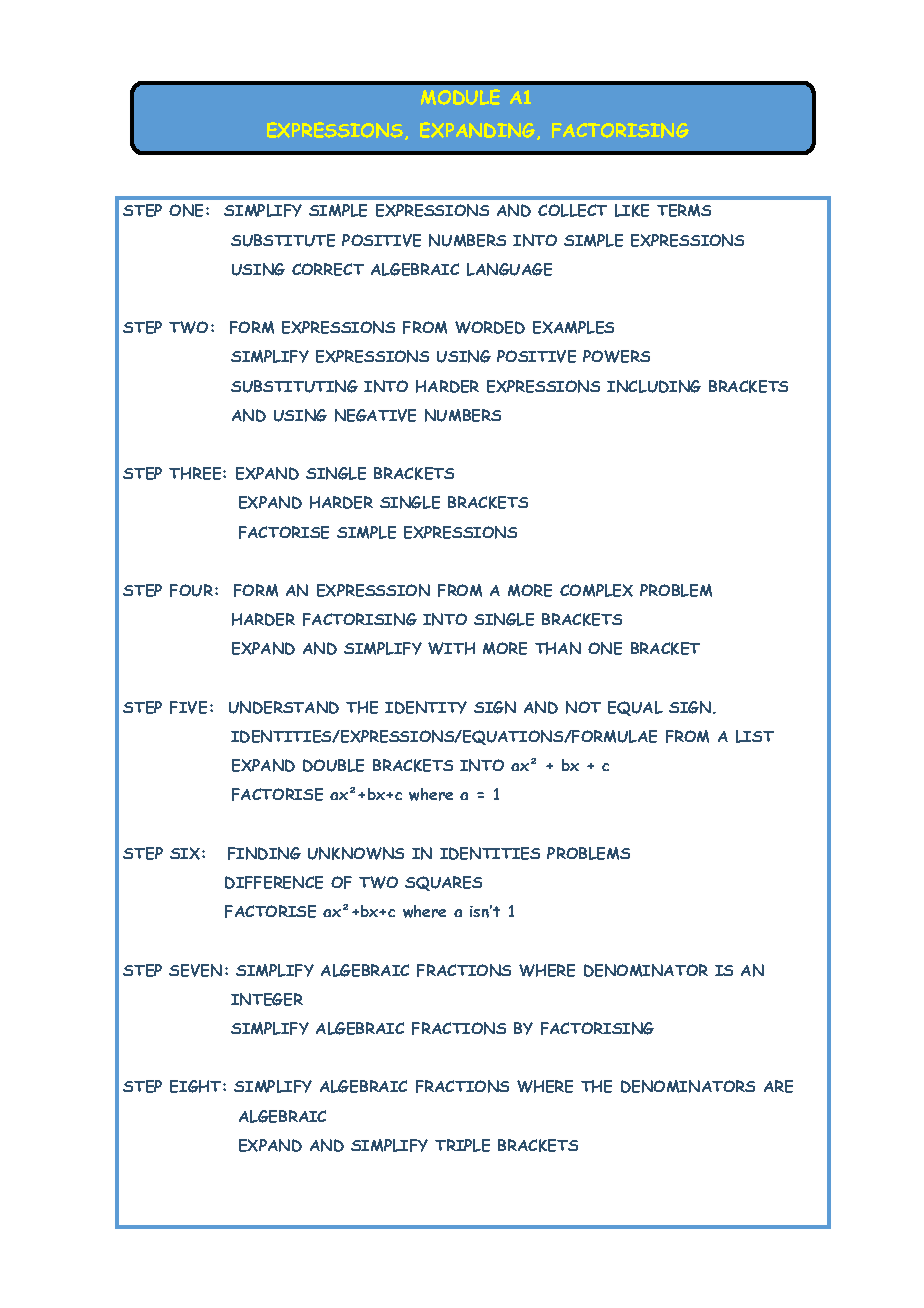 The width and height of the page is (924, 1308). I want to click on INCLUDING, so click(654, 386).
